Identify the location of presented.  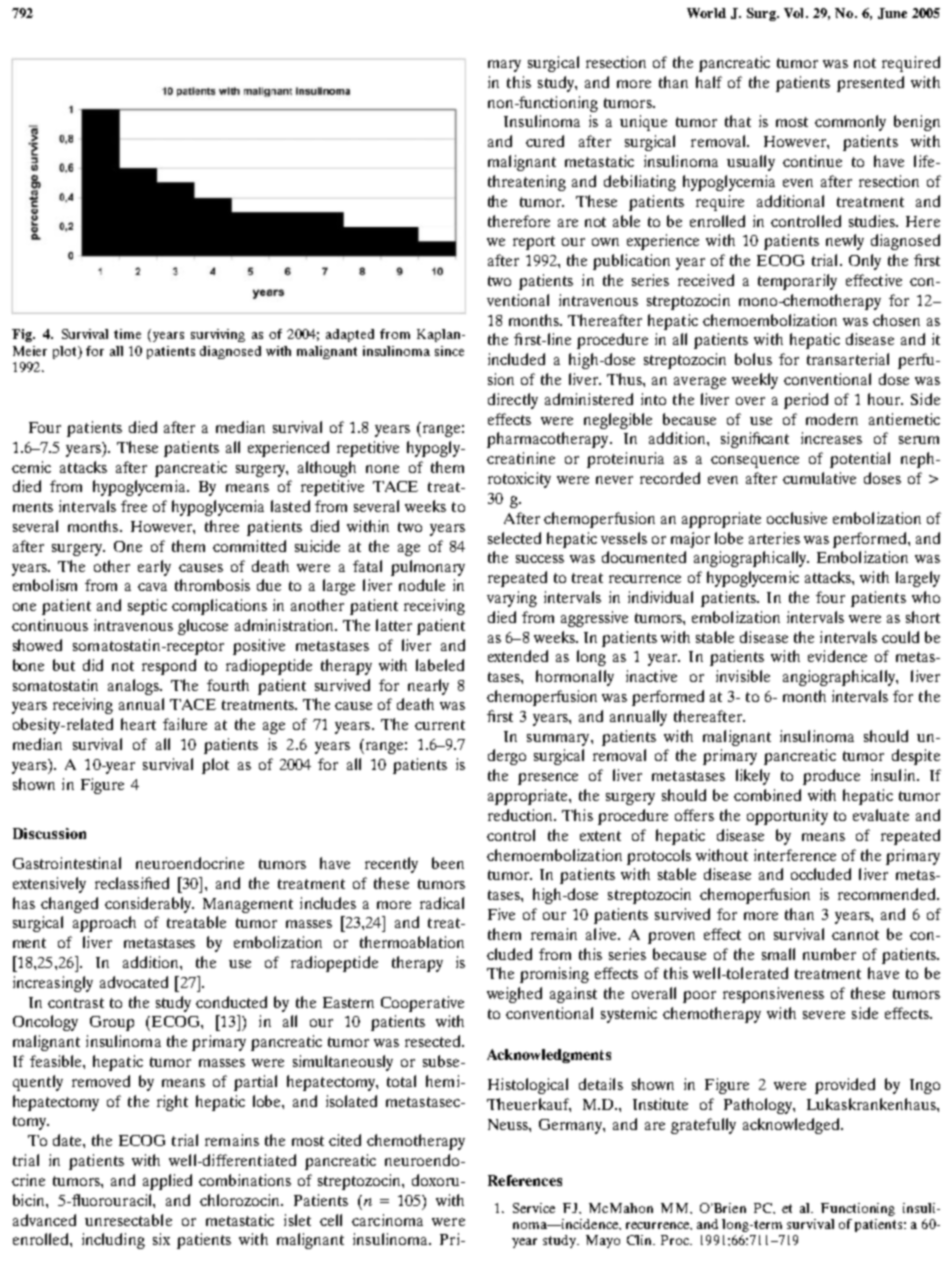
(870, 84).
